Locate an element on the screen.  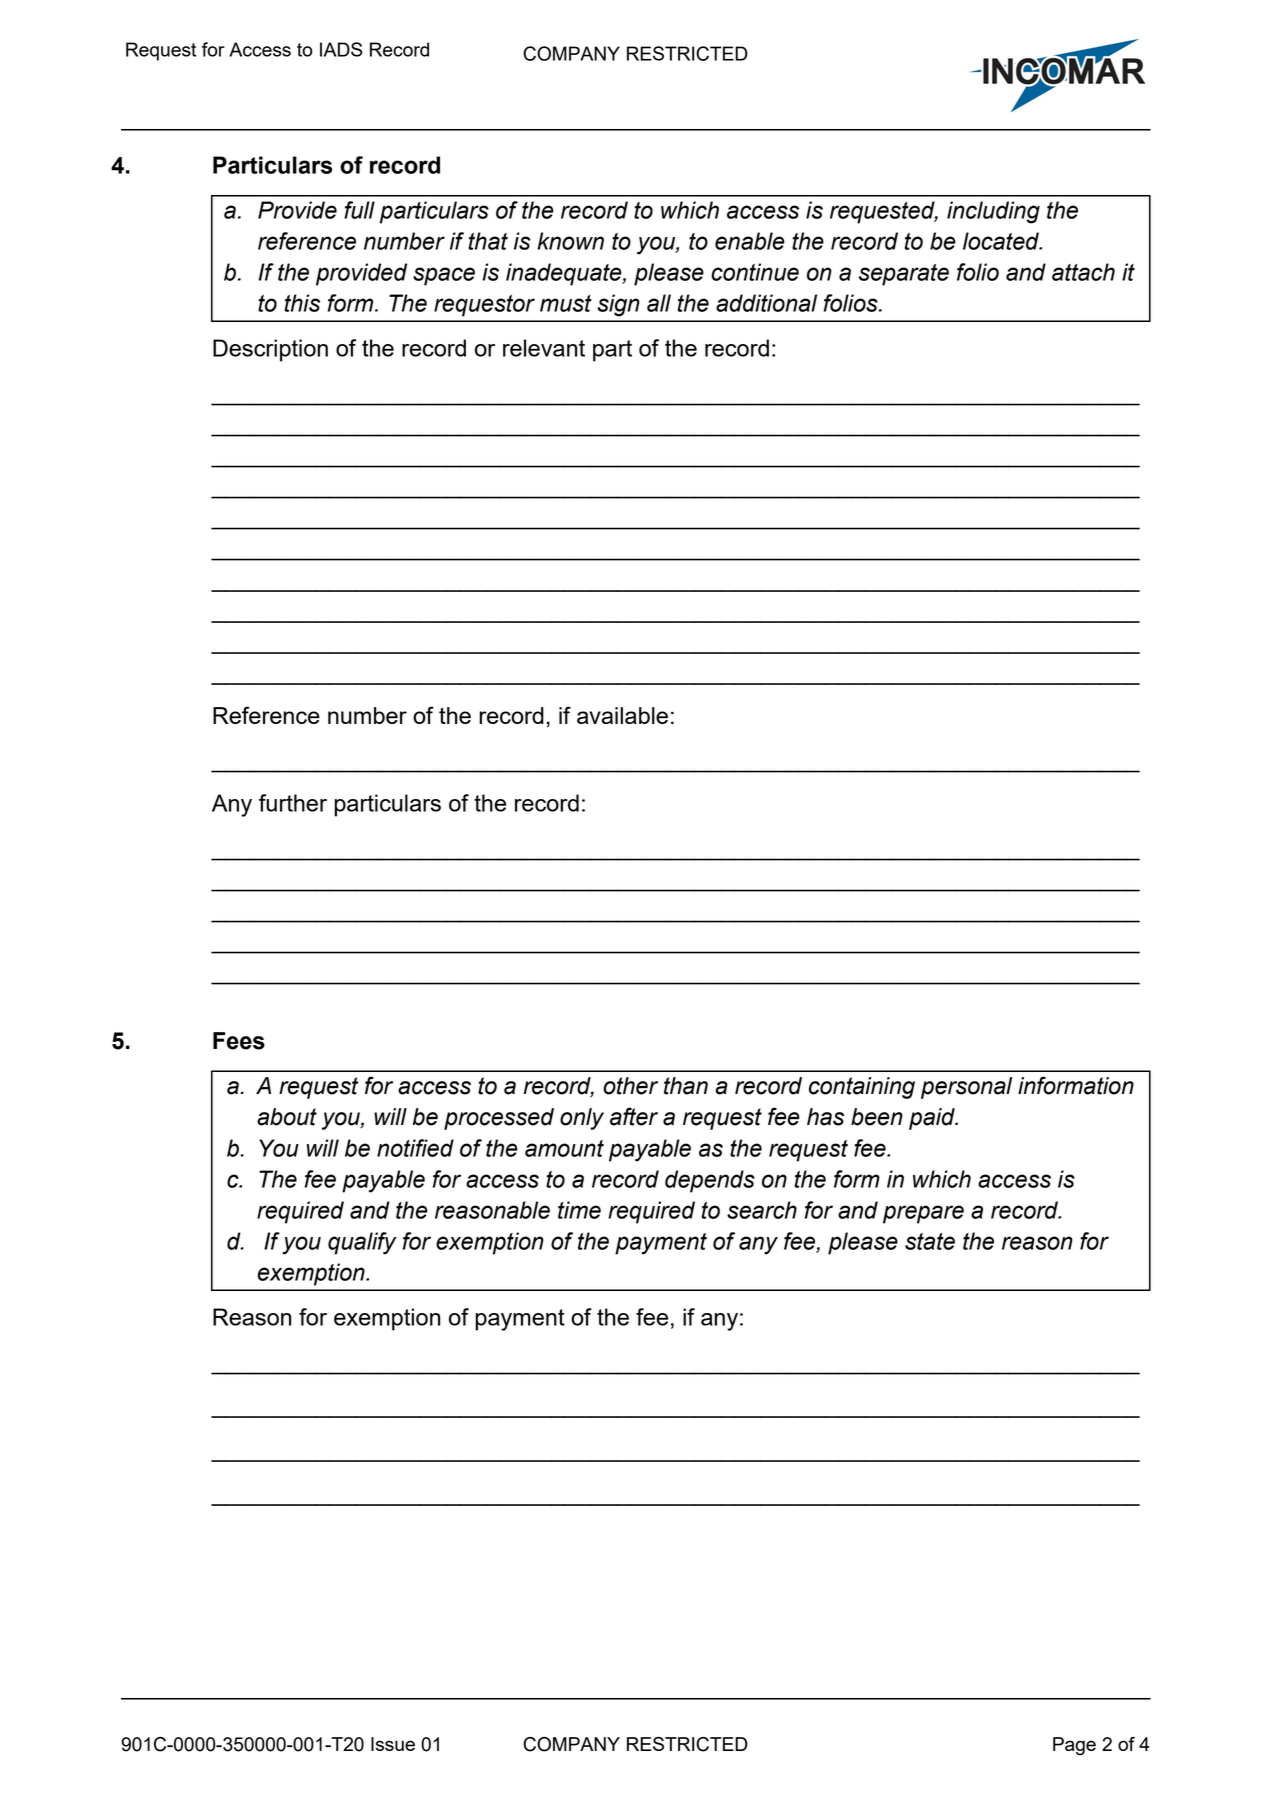
further is located at coordinates (293, 803).
